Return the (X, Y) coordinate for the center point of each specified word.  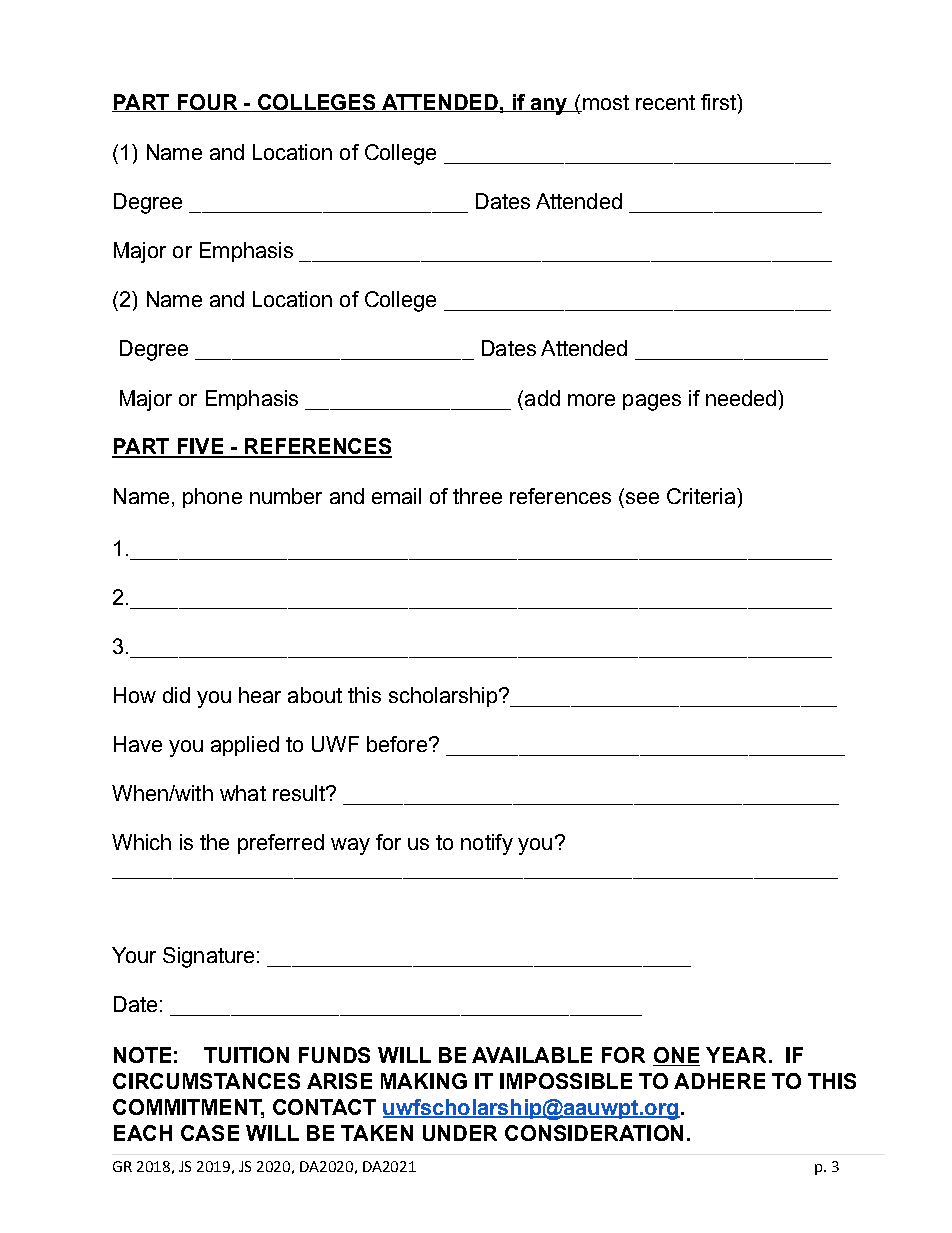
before (397, 744)
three (477, 496)
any (549, 106)
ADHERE (719, 1081)
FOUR (207, 103)
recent (665, 102)
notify (487, 844)
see (642, 498)
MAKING (424, 1081)
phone (212, 498)
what (243, 793)
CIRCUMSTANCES (206, 1081)
